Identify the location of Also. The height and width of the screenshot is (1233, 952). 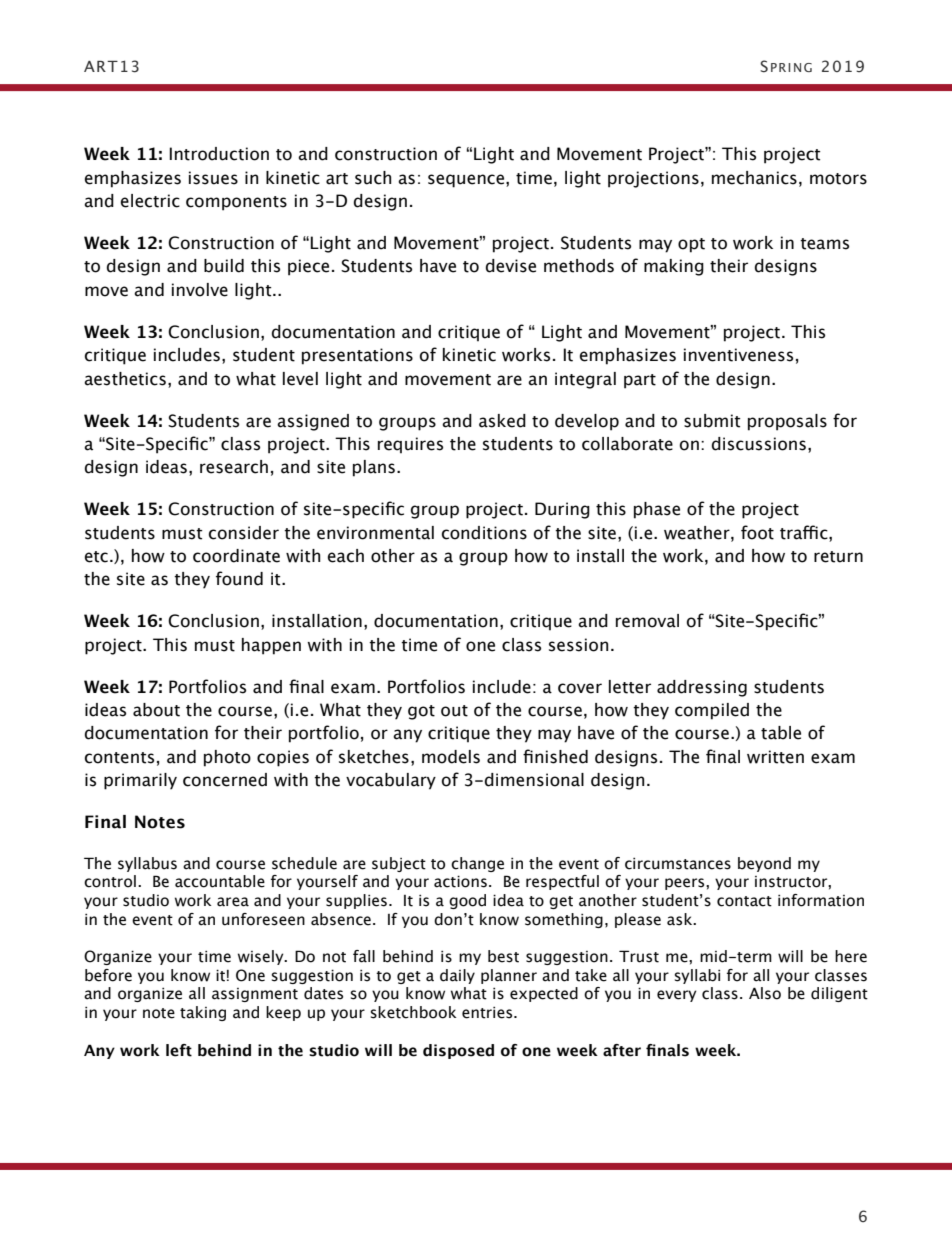
(765, 993).
